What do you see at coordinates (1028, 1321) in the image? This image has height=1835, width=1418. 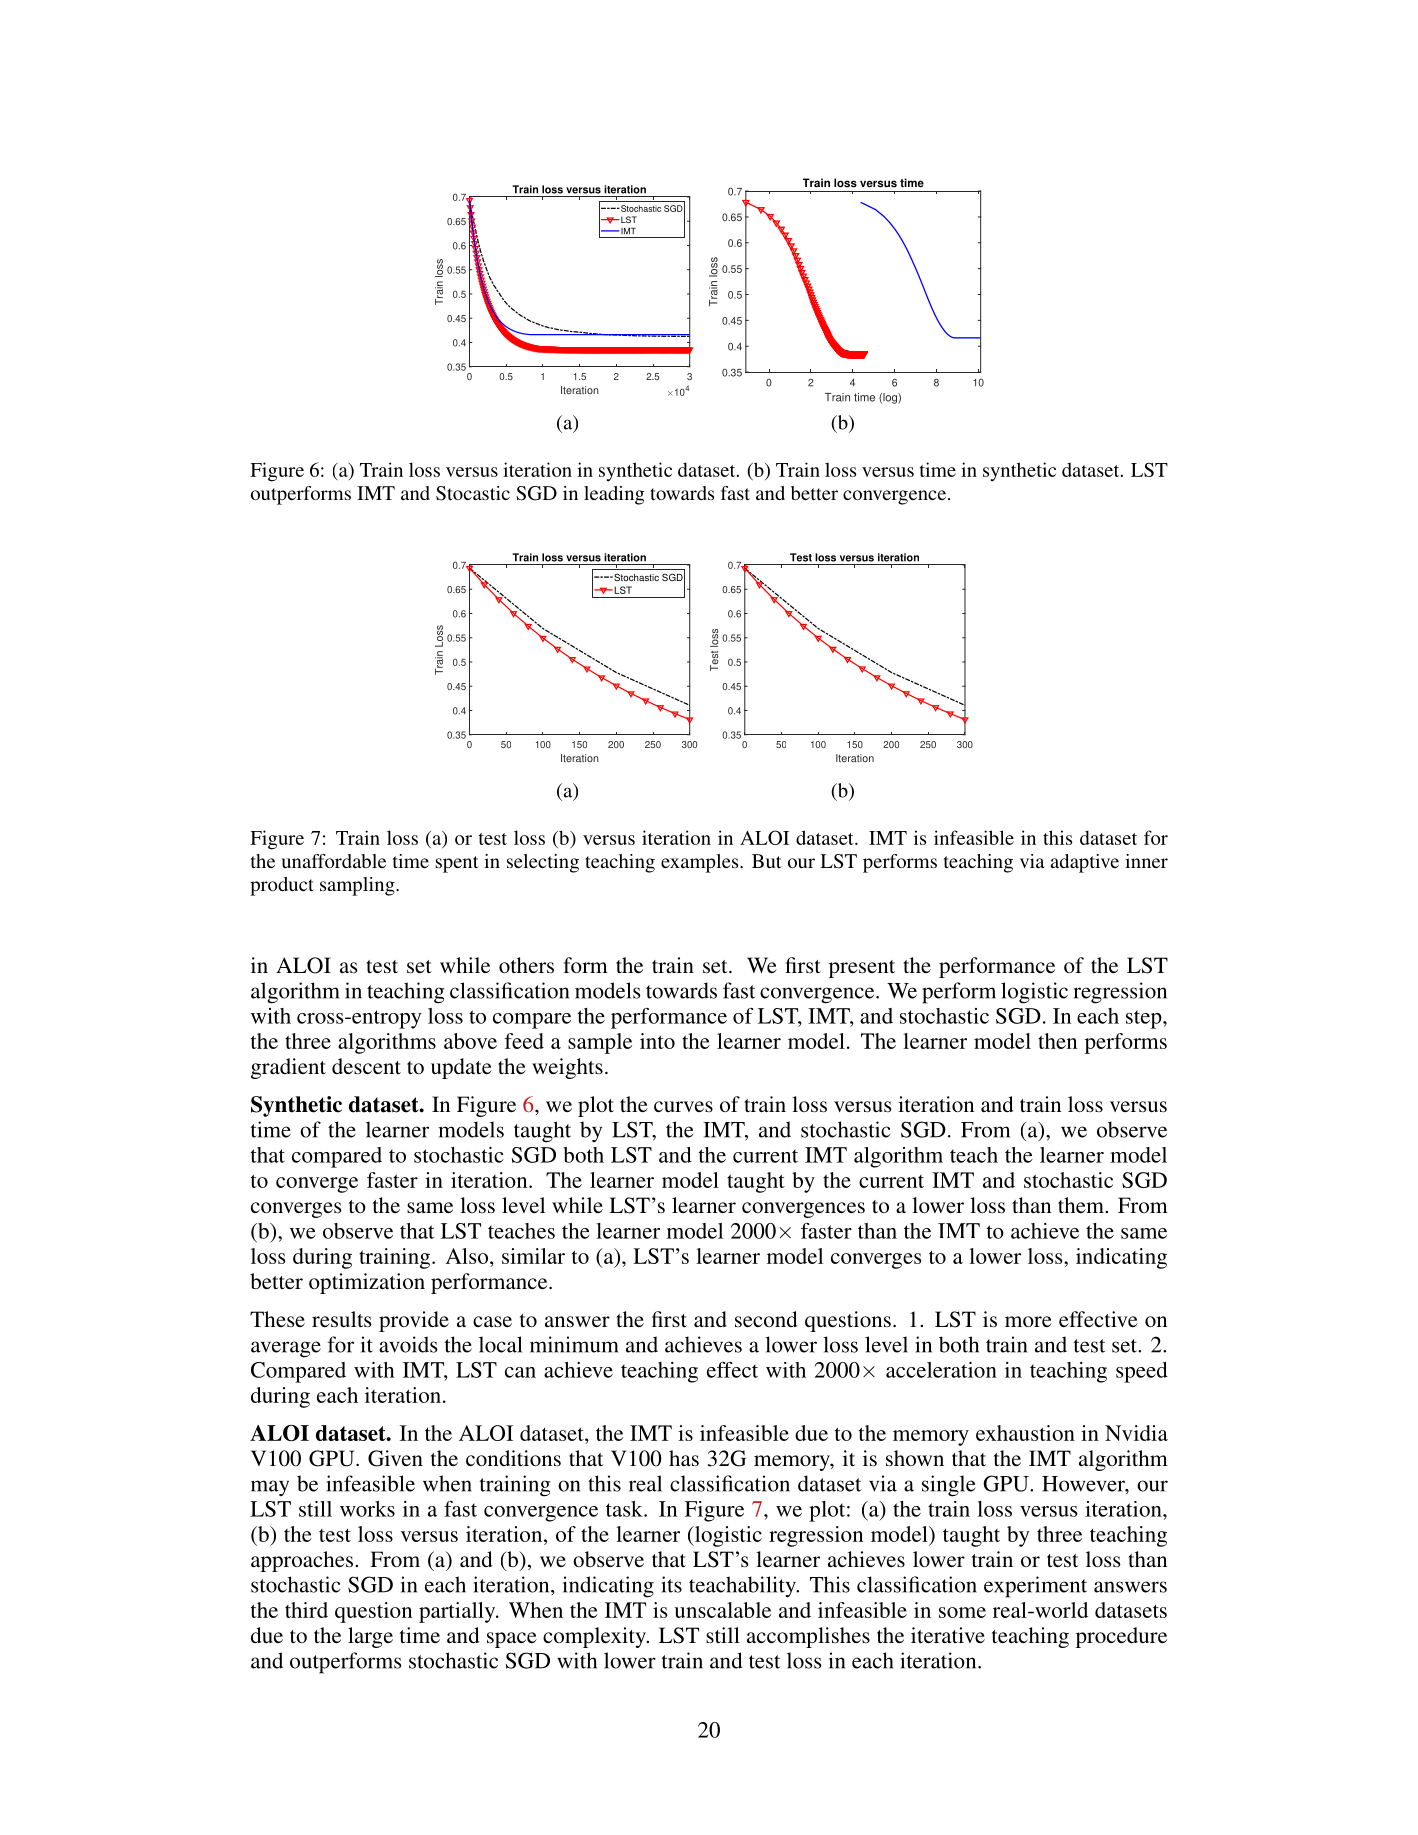 I see `more` at bounding box center [1028, 1321].
